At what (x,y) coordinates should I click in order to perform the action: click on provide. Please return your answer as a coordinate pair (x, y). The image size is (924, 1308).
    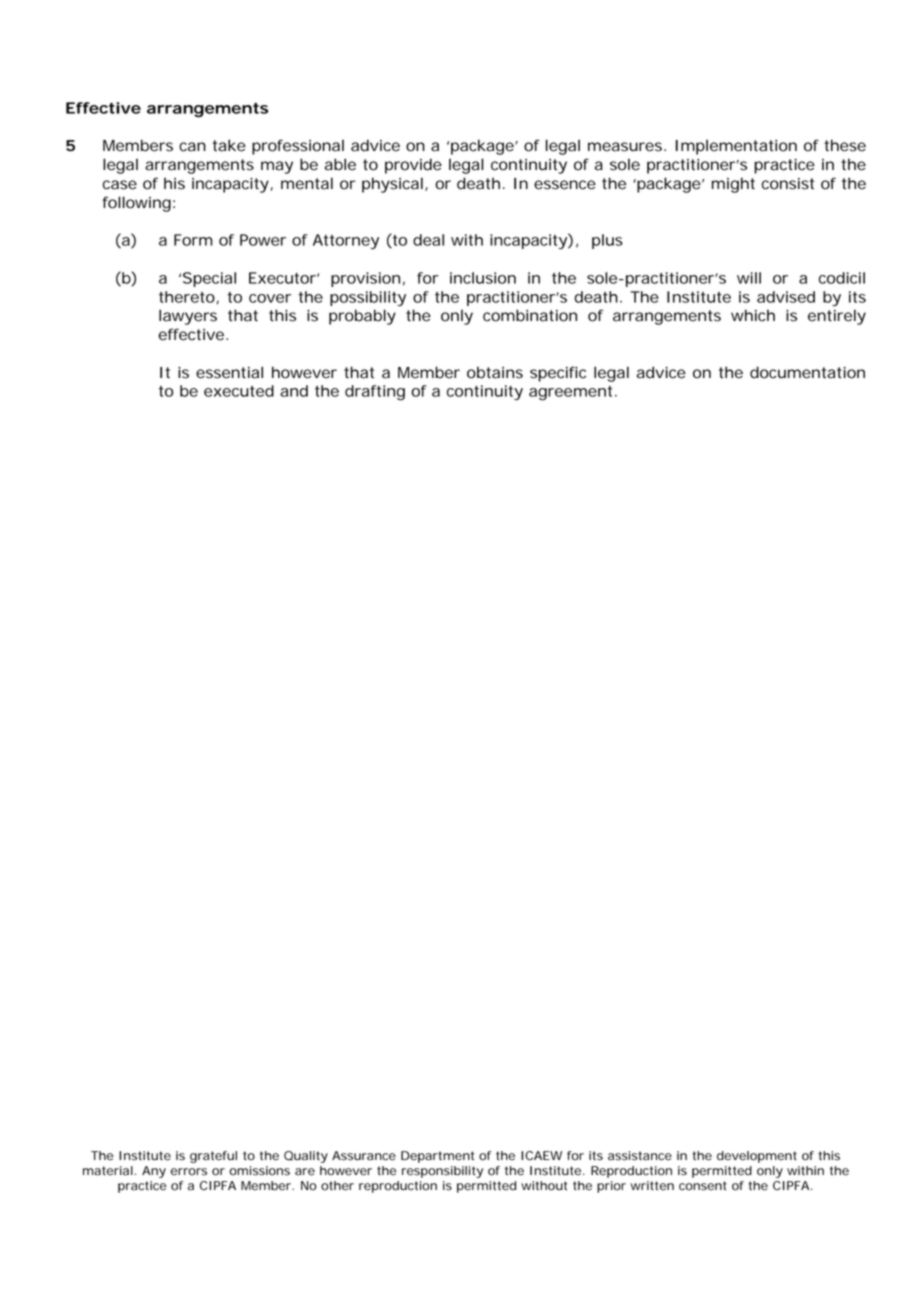
    Looking at the image, I should click on (413, 166).
